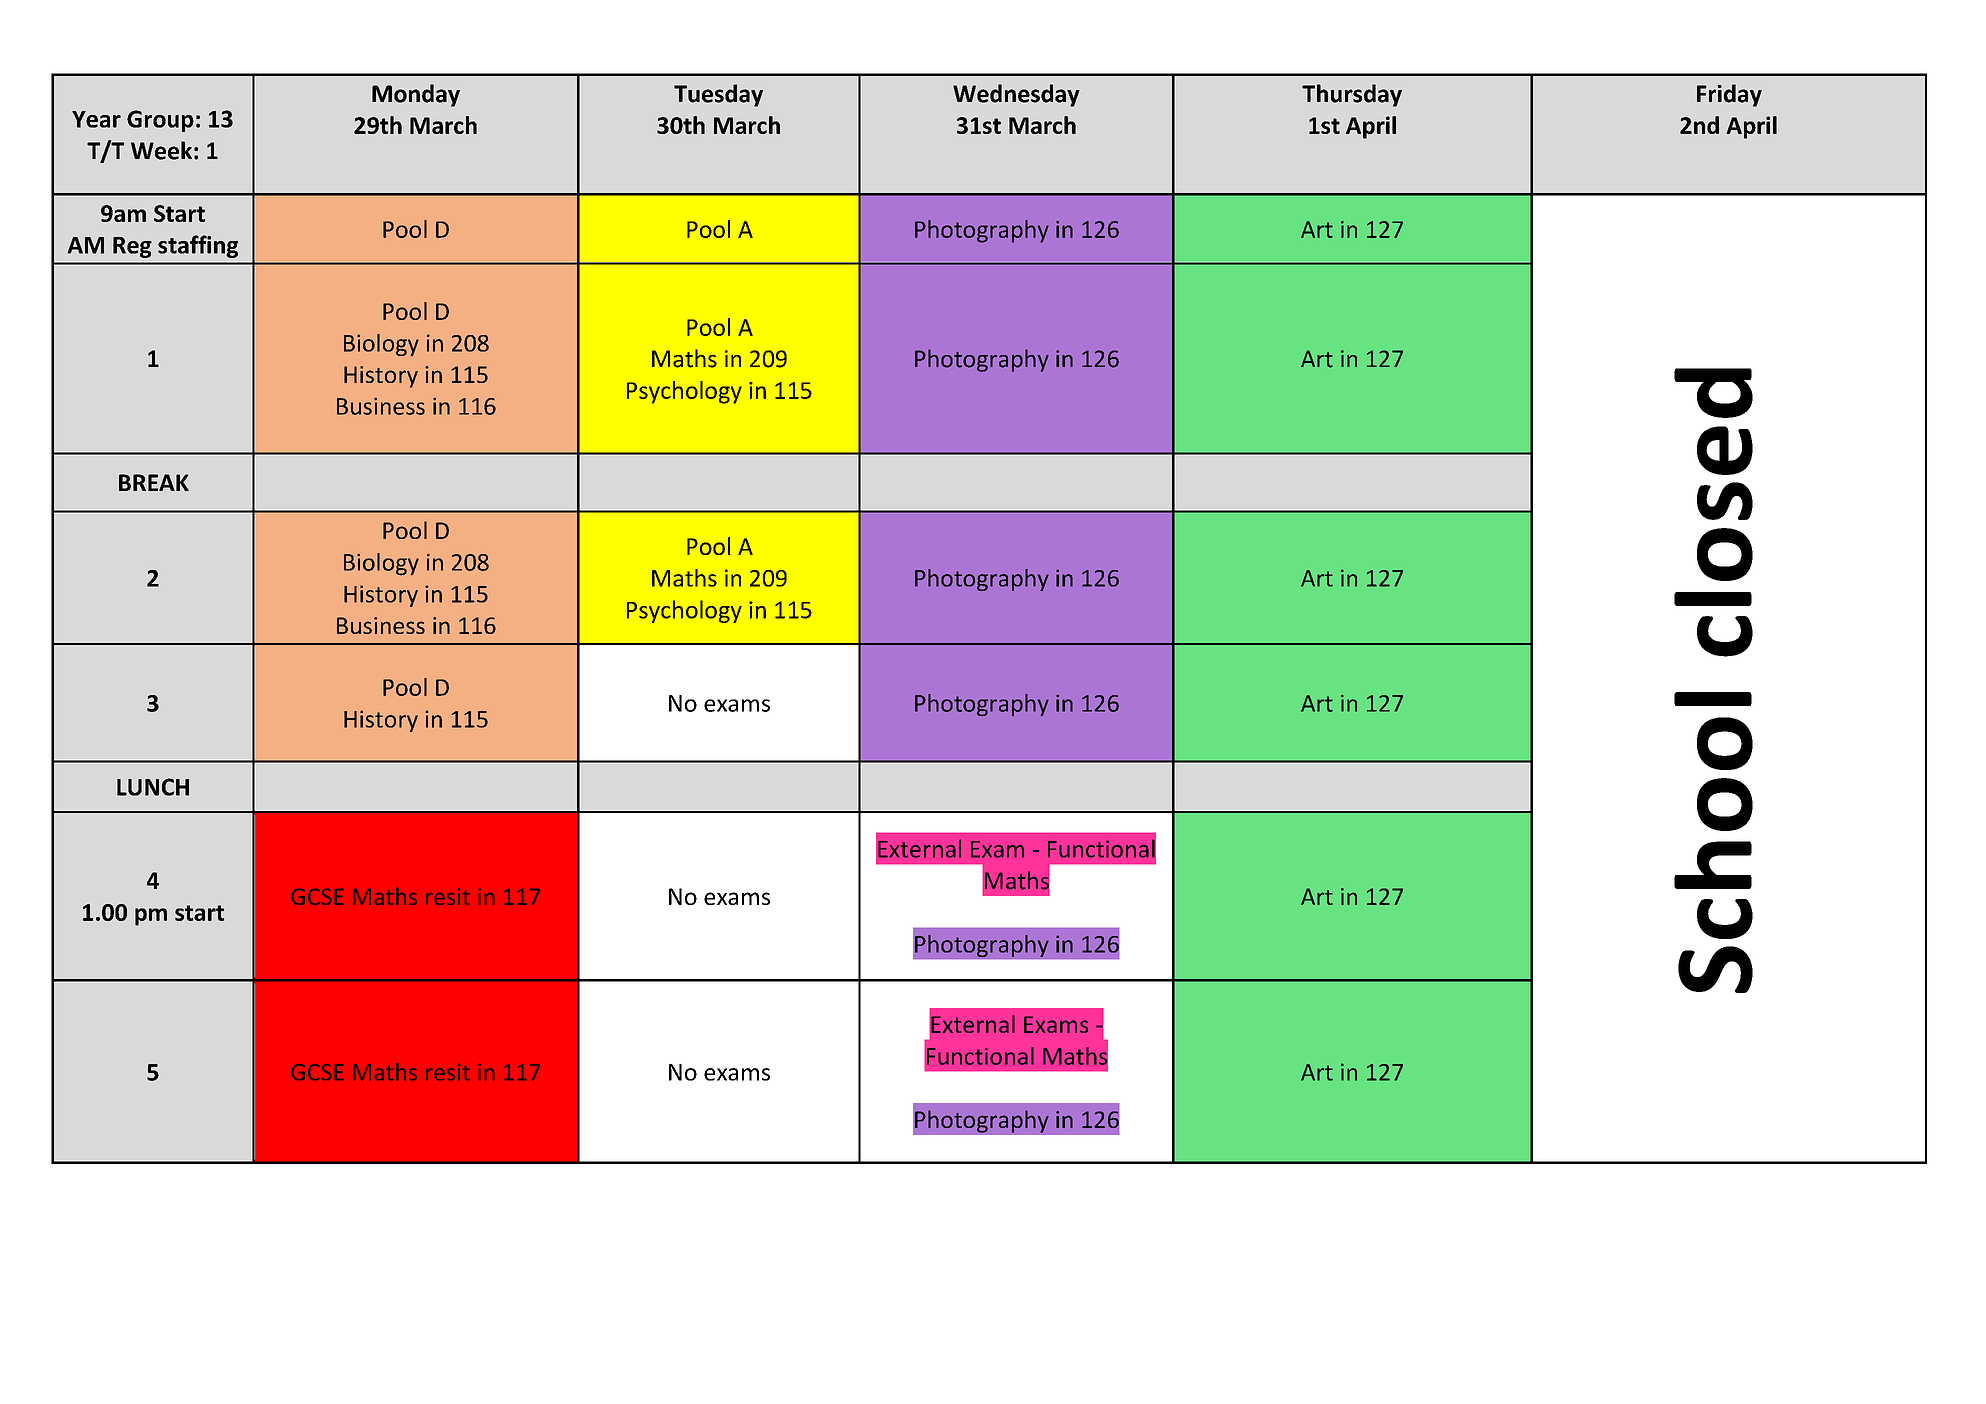 The height and width of the page is (1404, 1986). I want to click on Wednesday, so click(1016, 95).
